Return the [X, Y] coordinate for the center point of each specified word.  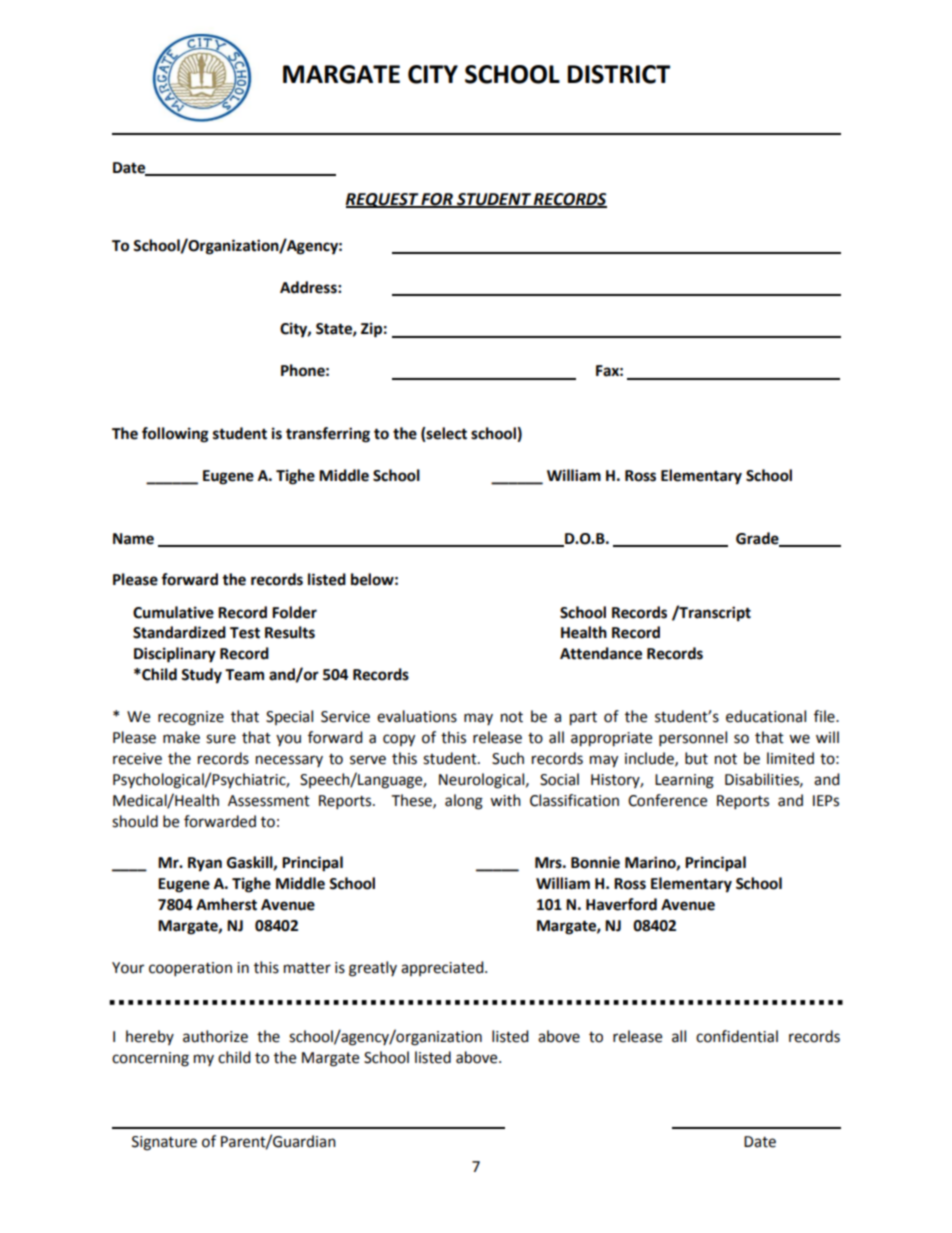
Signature [164, 1143]
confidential [737, 1036]
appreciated [443, 968]
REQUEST [383, 200]
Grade [758, 539]
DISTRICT [618, 74]
